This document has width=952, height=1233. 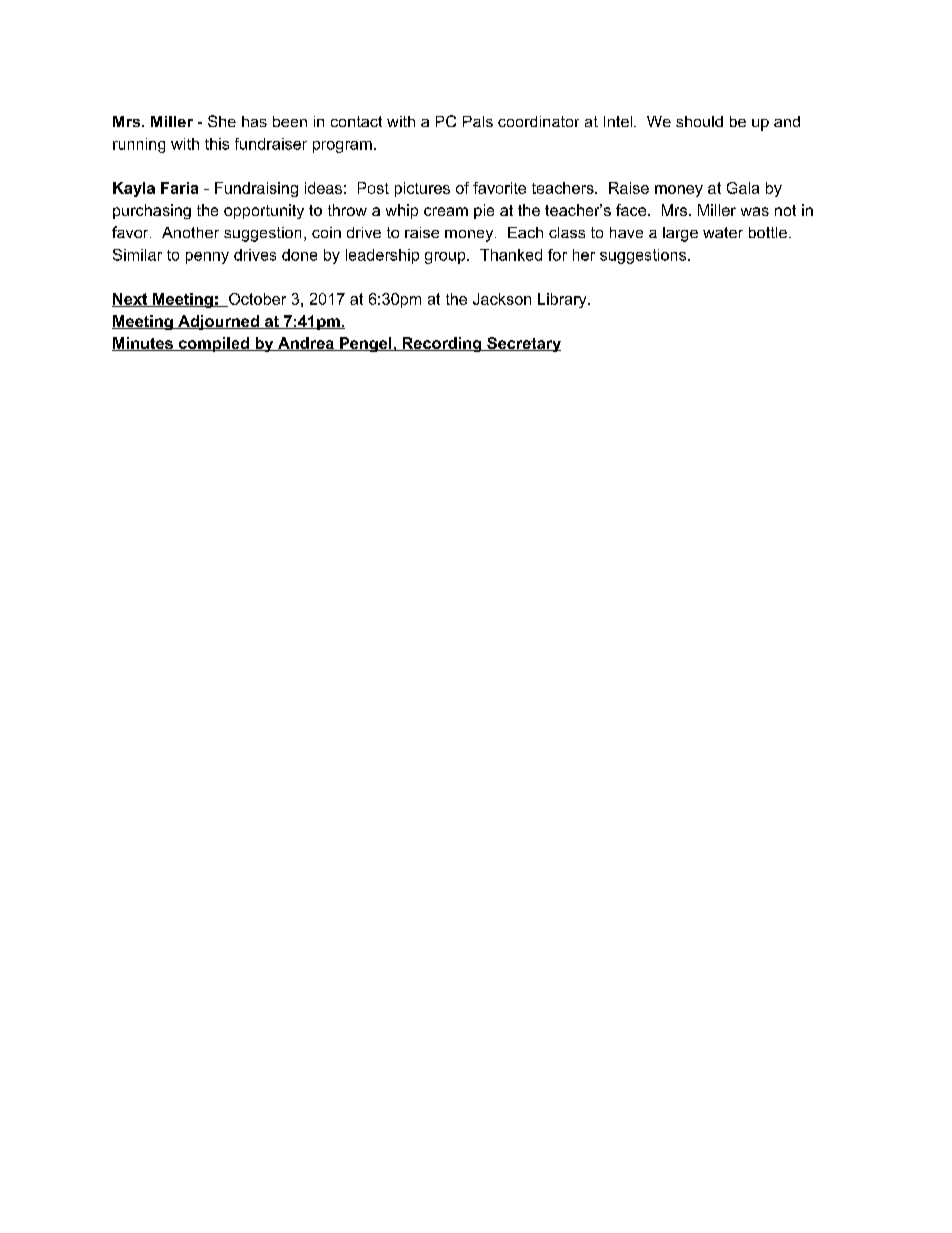 What do you see at coordinates (699, 121) in the document?
I see `should` at bounding box center [699, 121].
